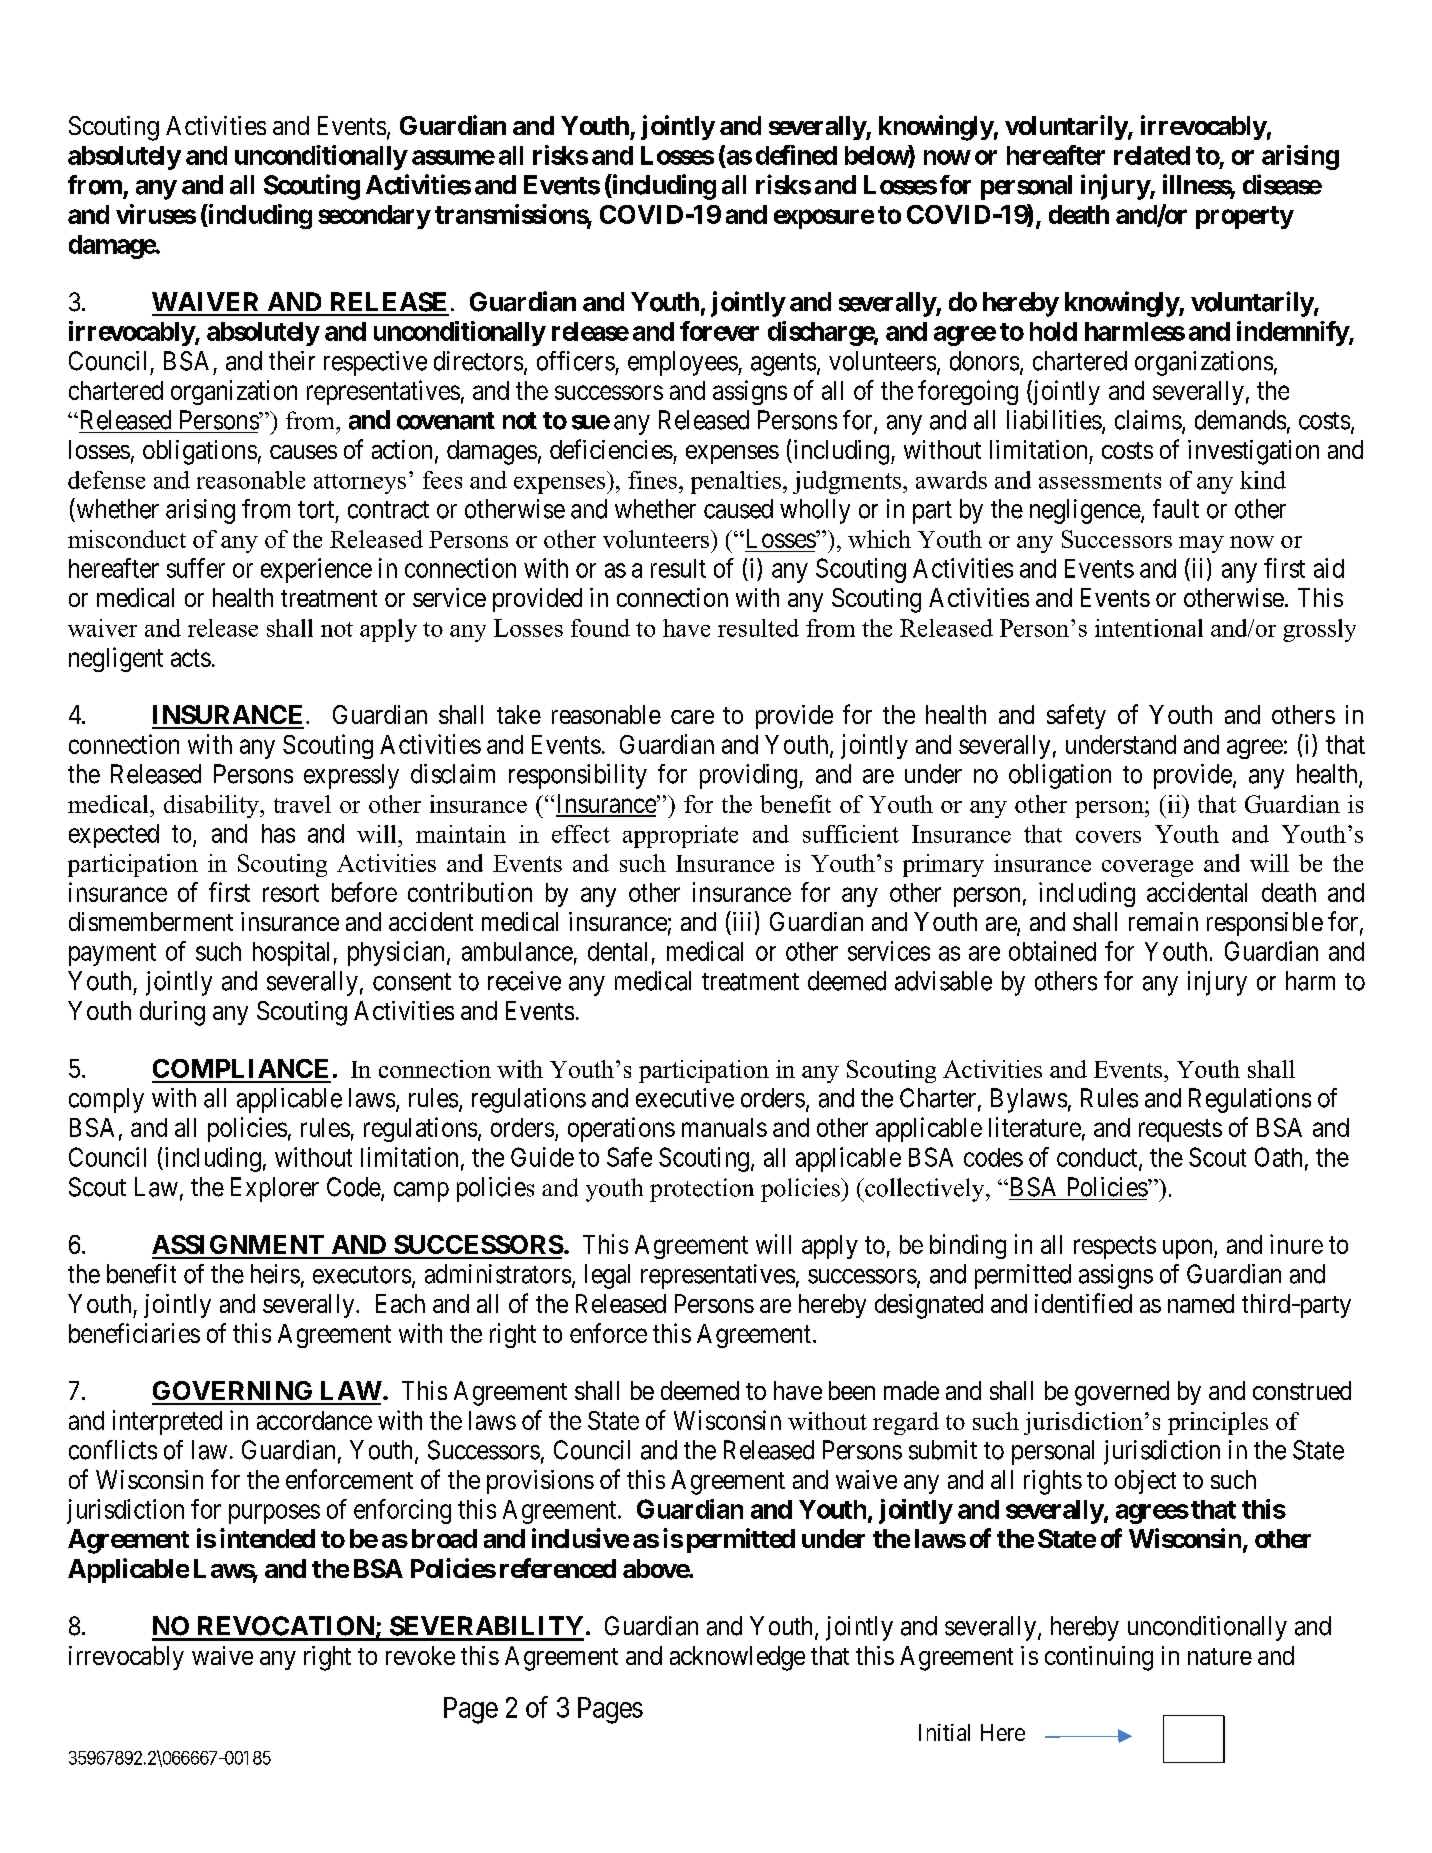 This screenshot has height=1853, width=1432. I want to click on may, so click(1201, 544).
